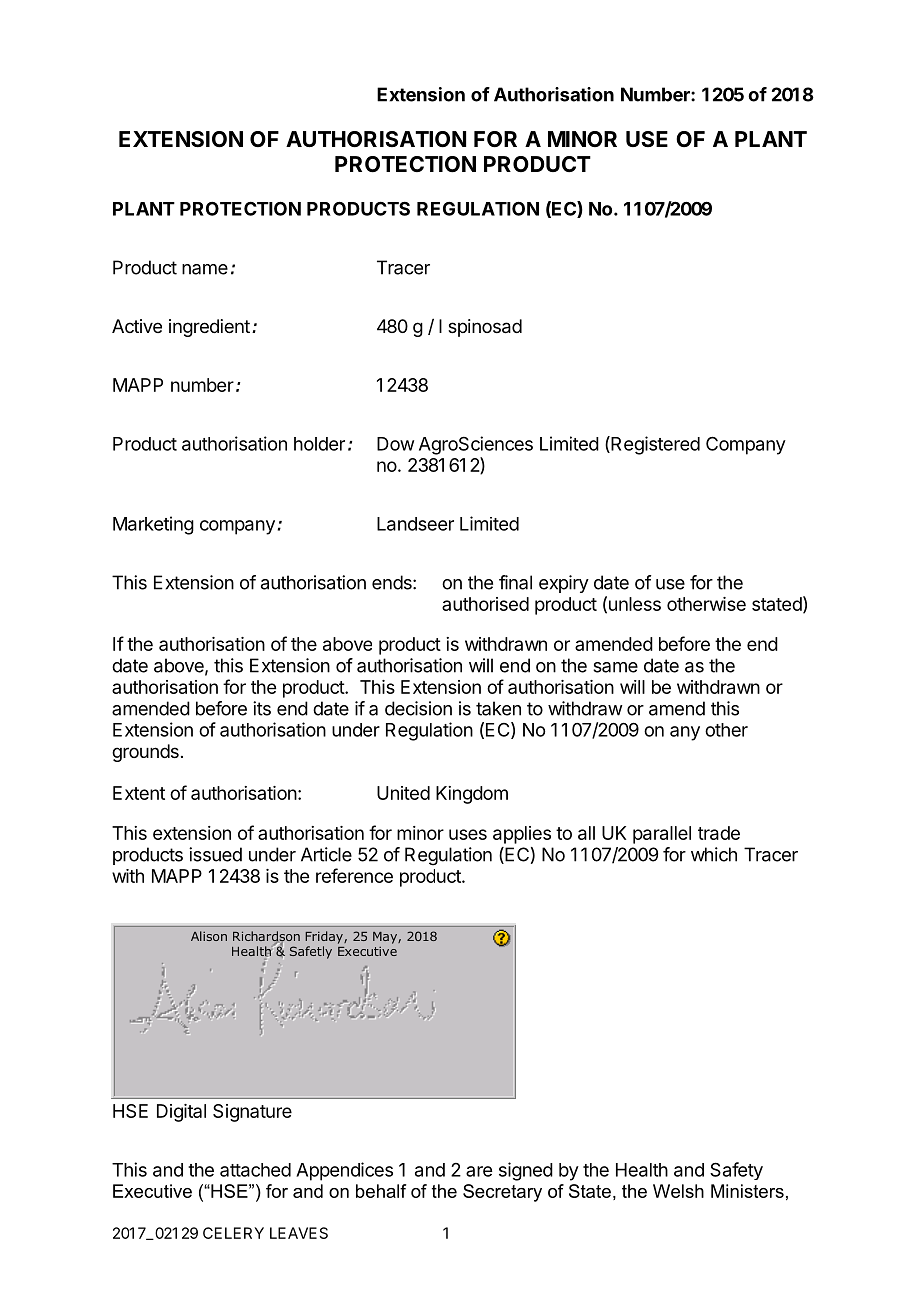 The height and width of the image is (1308, 924). Describe the element at coordinates (418, 708) in the image. I see `decision` at that location.
